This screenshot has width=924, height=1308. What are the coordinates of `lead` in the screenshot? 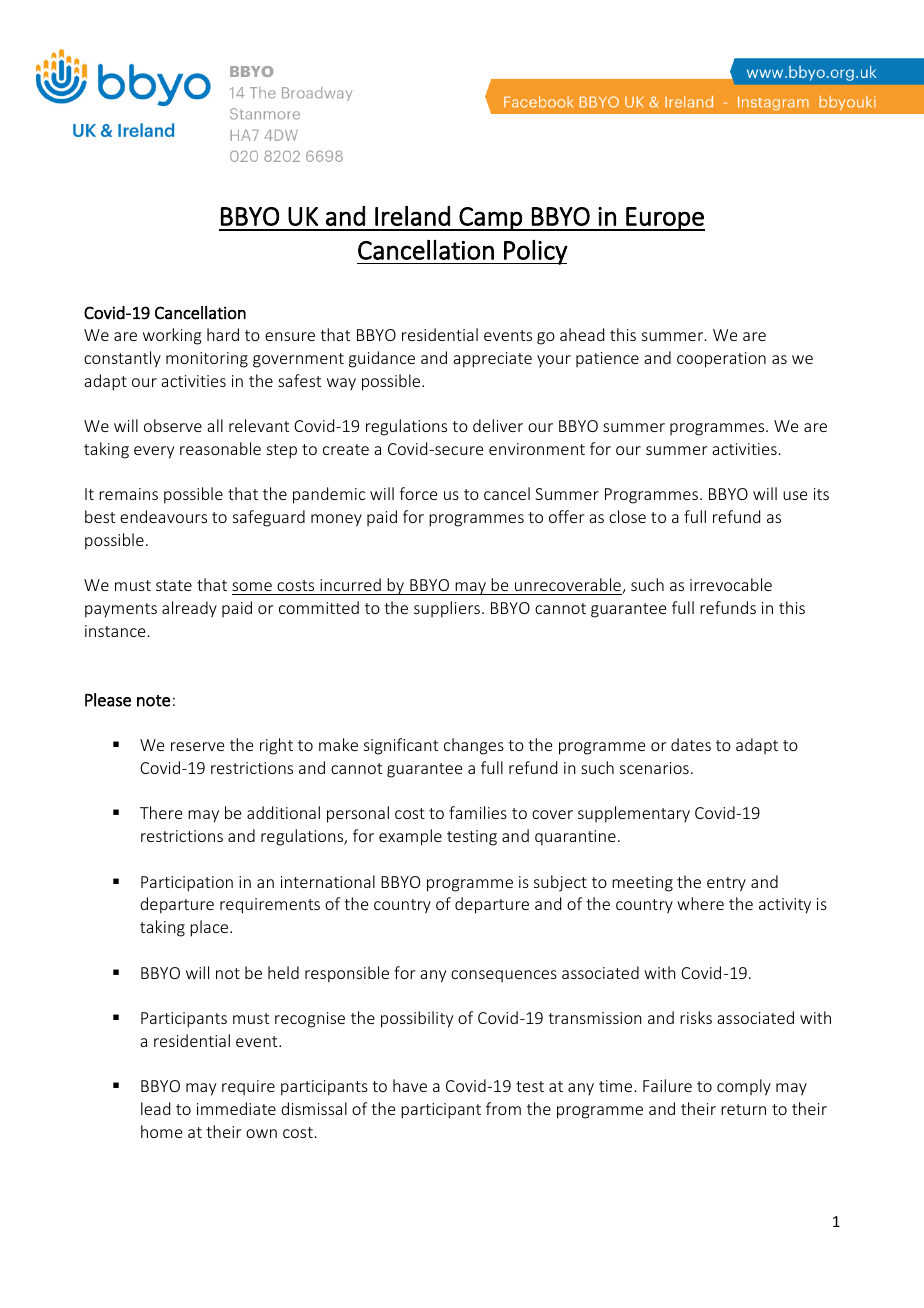 It's located at (155, 1108).
